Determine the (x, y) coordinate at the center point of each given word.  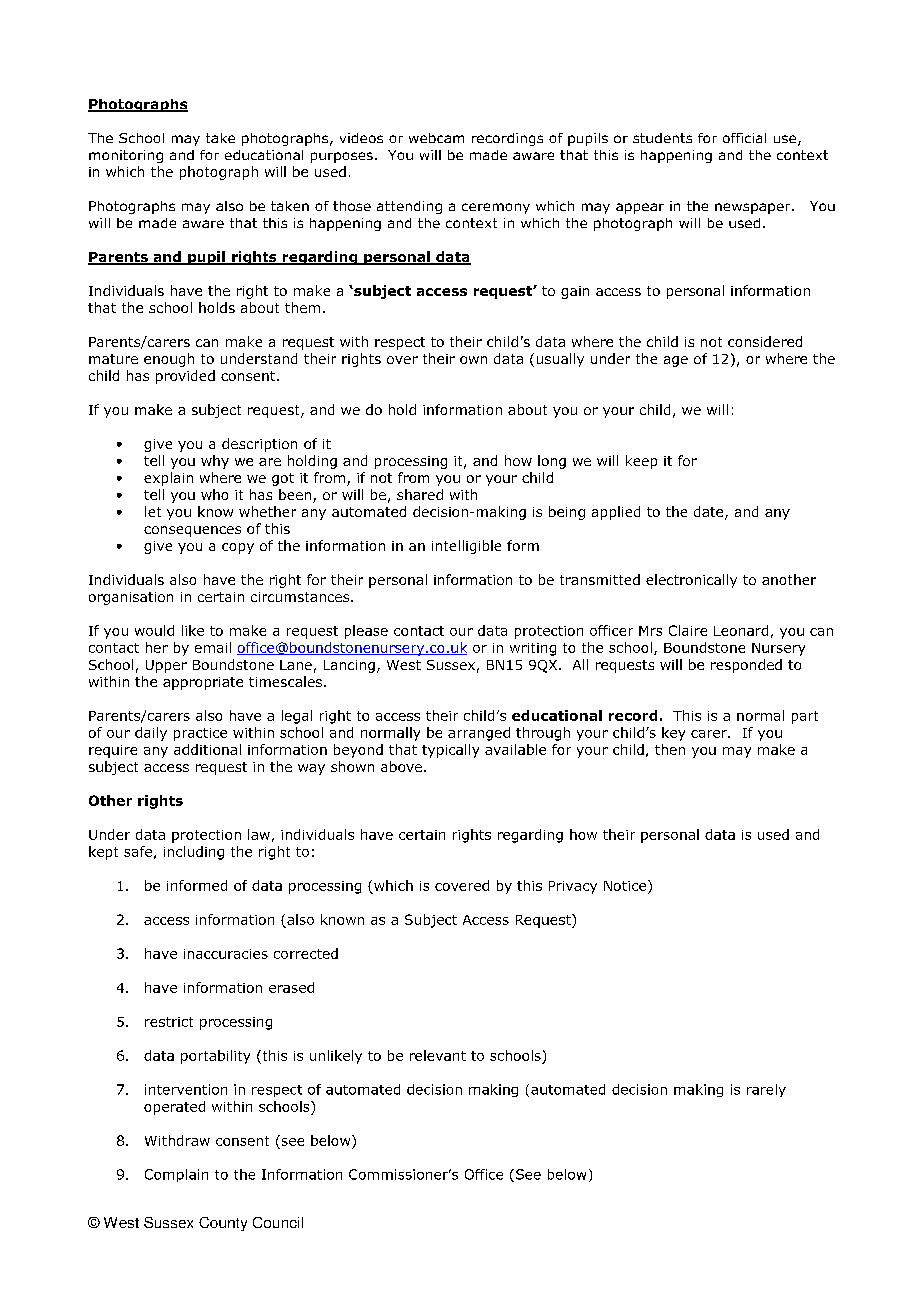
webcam (436, 138)
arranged (479, 734)
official (744, 138)
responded (746, 666)
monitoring (126, 156)
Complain (176, 1175)
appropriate (203, 683)
